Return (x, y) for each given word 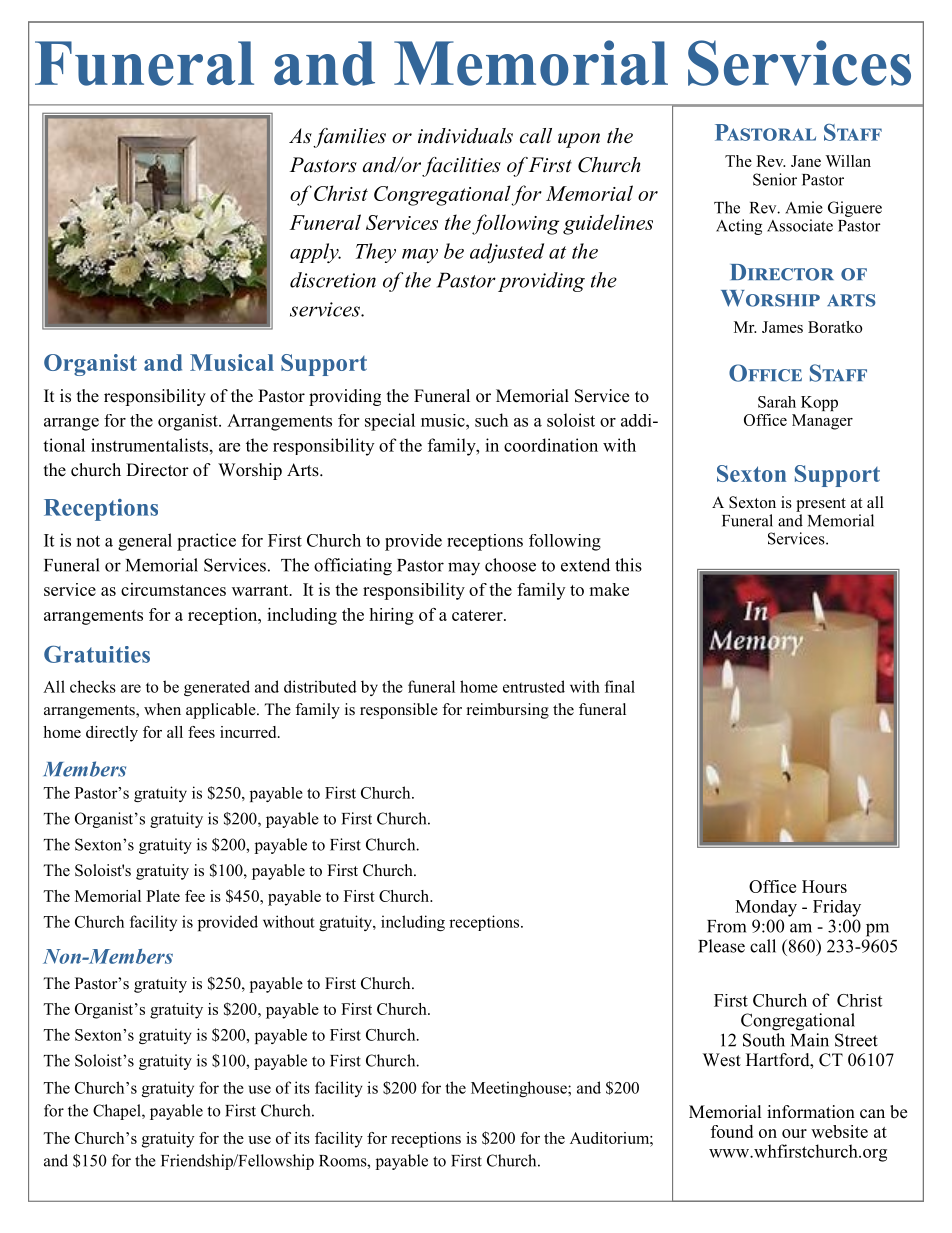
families (349, 138)
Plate (163, 896)
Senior (775, 179)
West (722, 1060)
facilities (461, 167)
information (811, 1112)
